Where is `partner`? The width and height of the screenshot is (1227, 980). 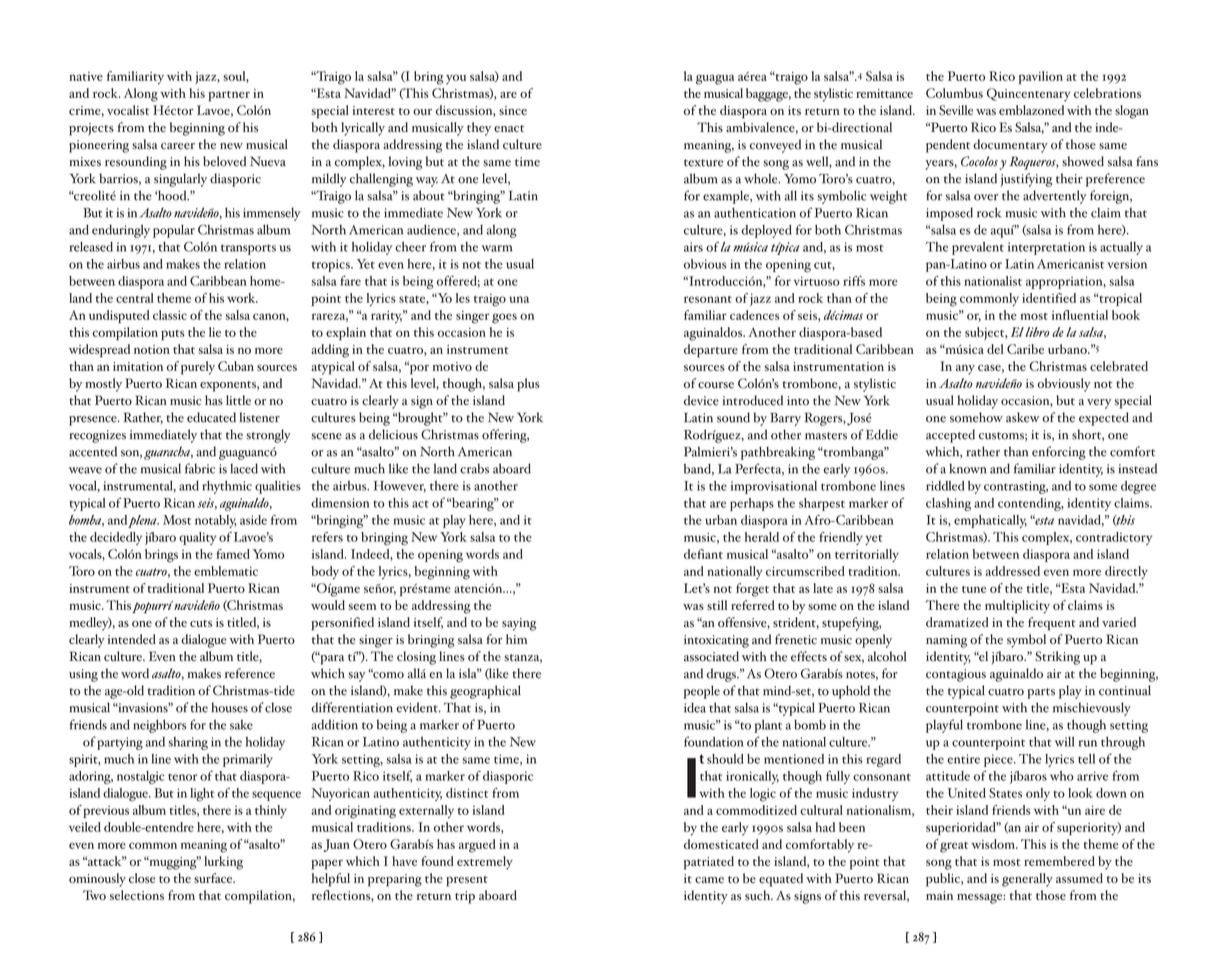 partner is located at coordinates (229, 96).
